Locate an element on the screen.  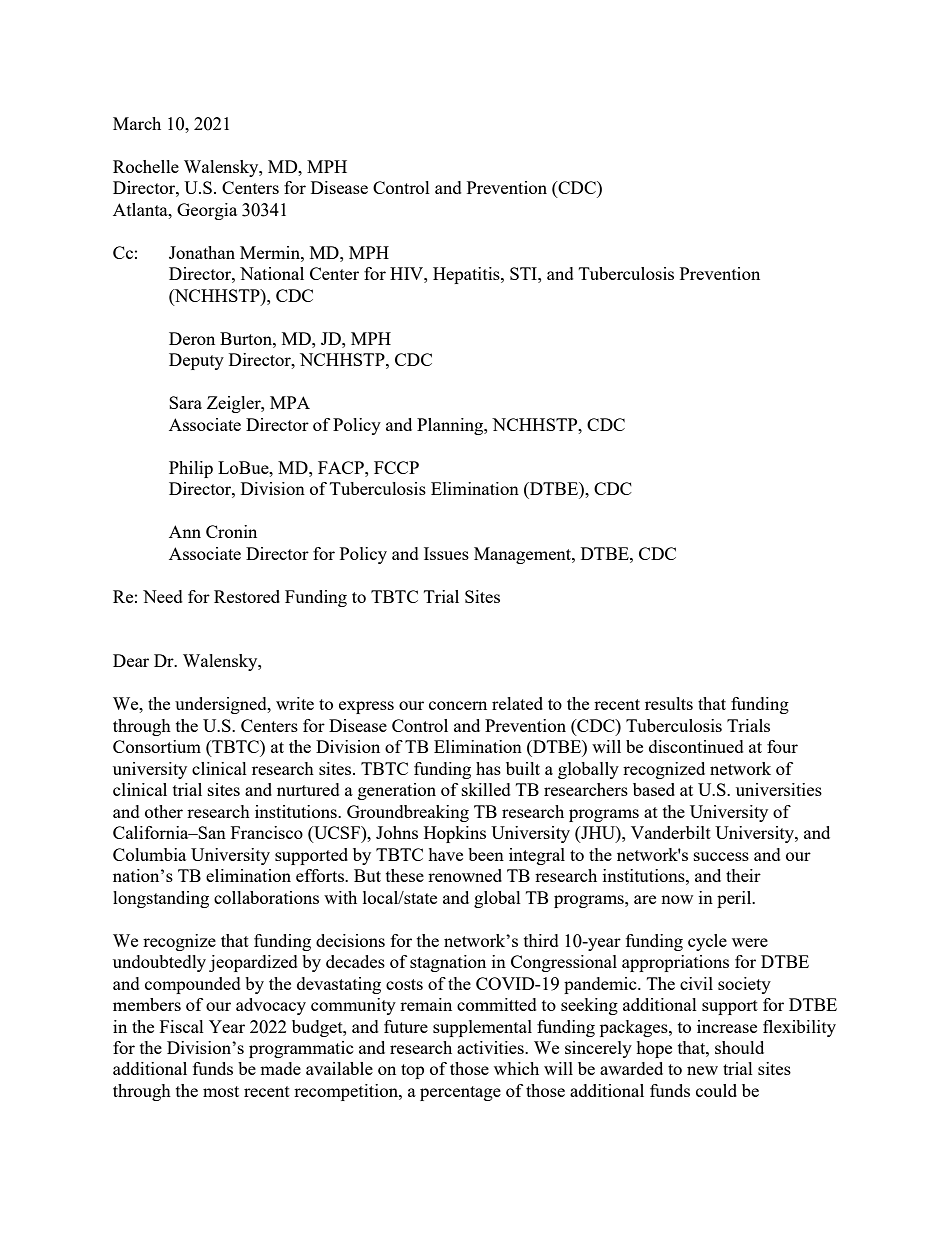
Rochelle is located at coordinates (146, 166).
